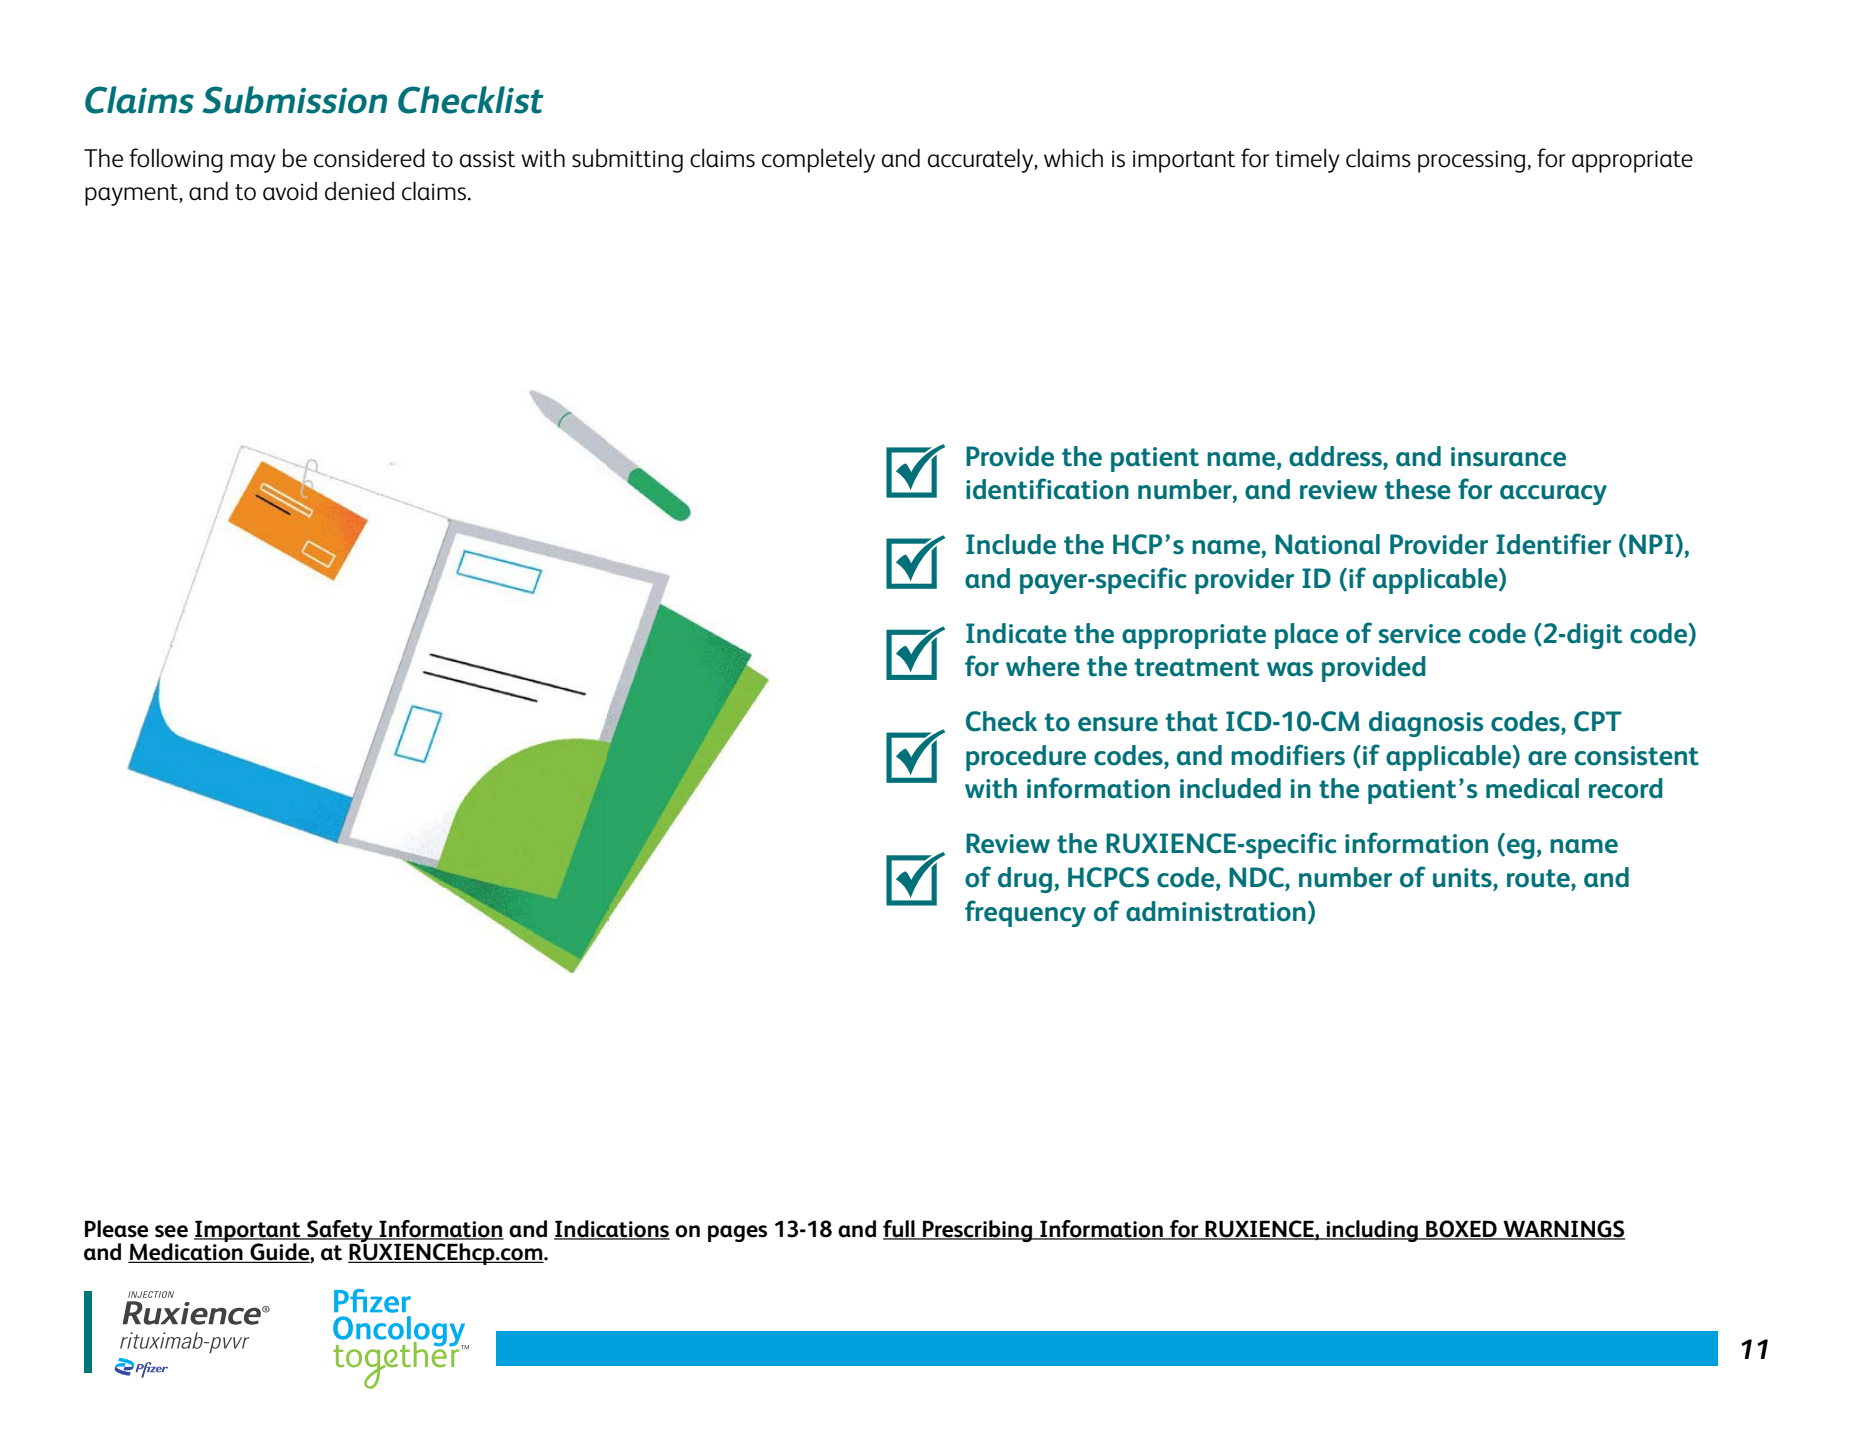 The height and width of the image is (1432, 1853). Describe the element at coordinates (1463, 878) in the image. I see `units` at that location.
